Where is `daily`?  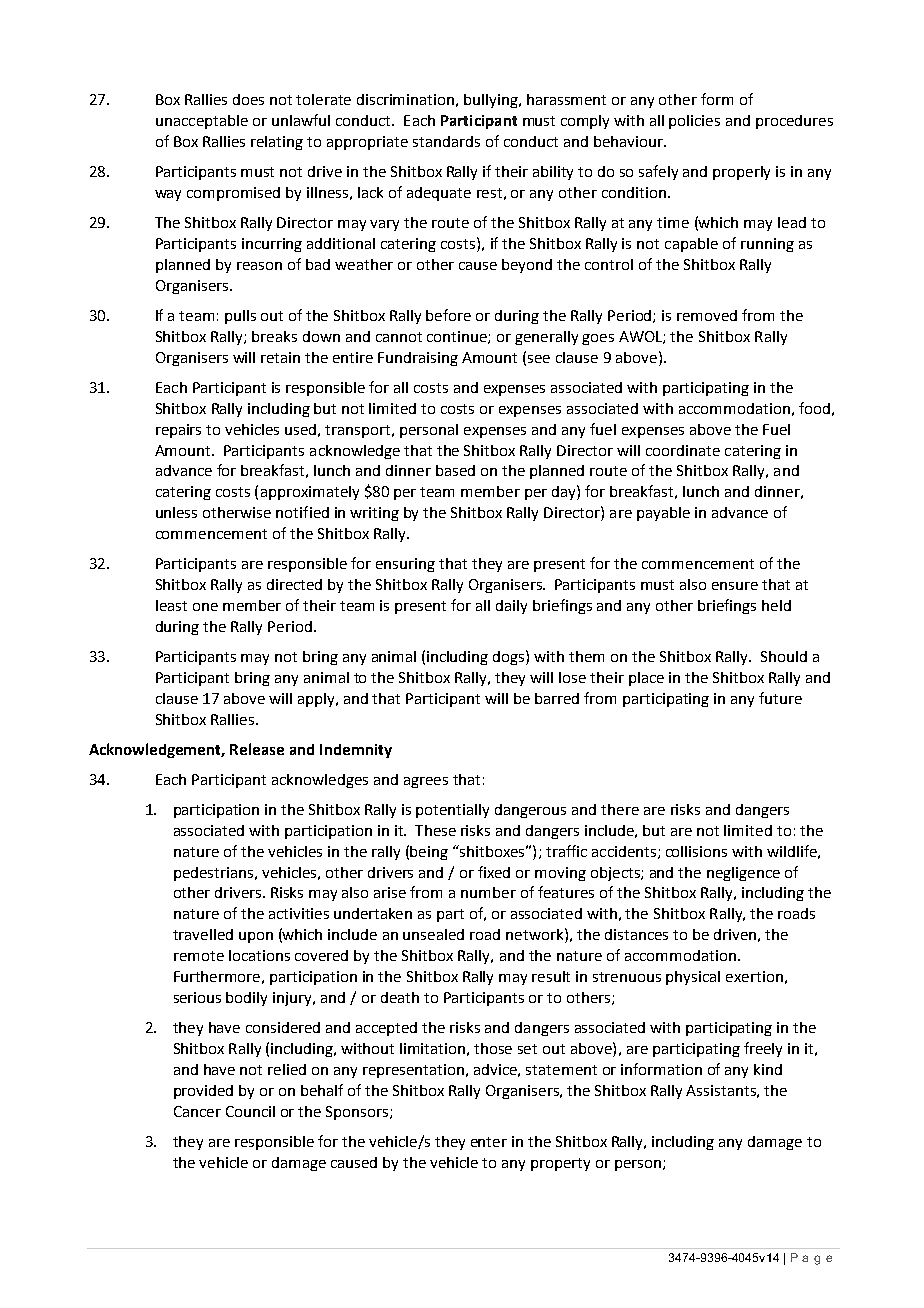
daily is located at coordinates (511, 607).
